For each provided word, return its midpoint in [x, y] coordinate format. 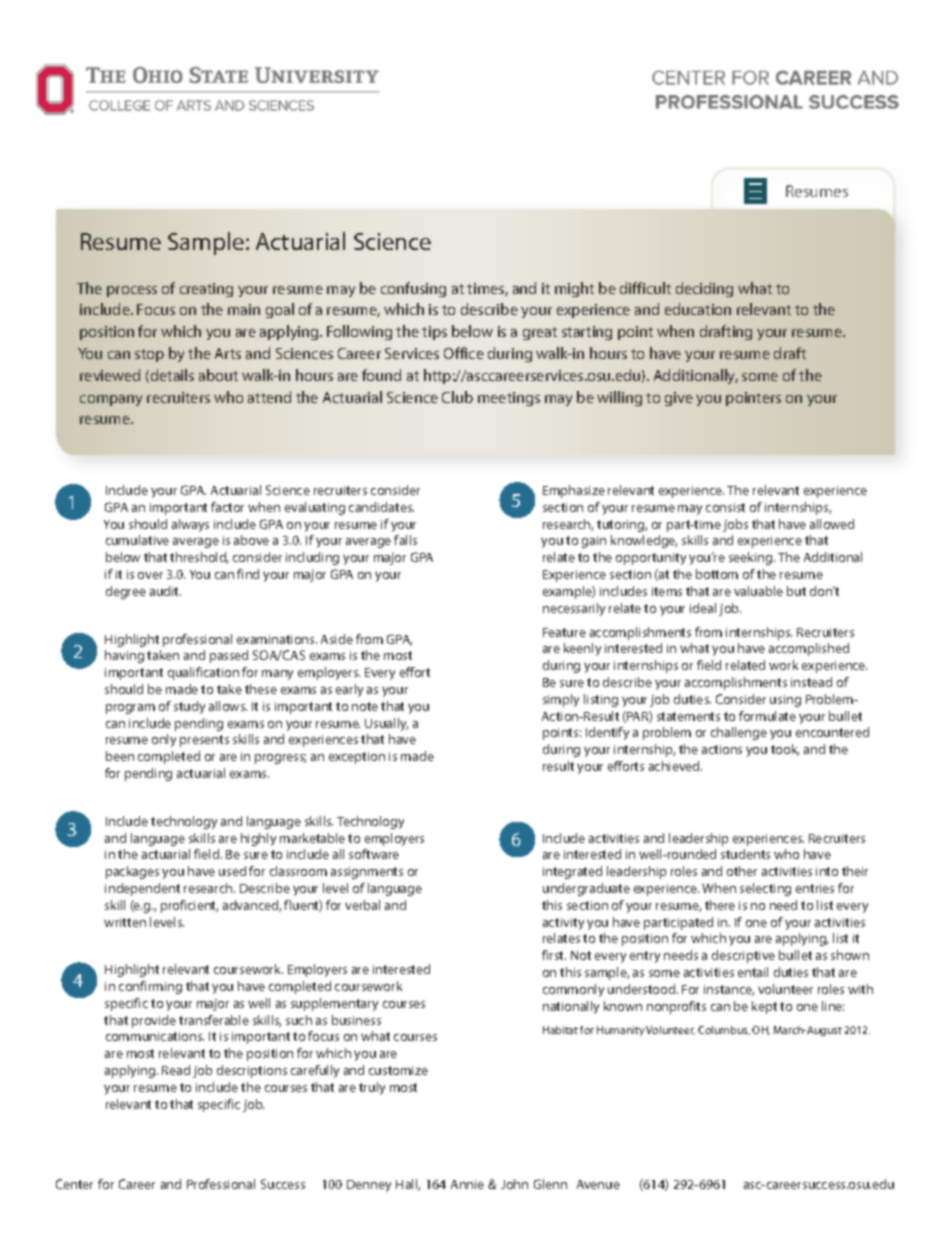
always [190, 525]
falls [405, 540]
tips [434, 333]
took [785, 750]
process [132, 291]
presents [204, 741]
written [125, 922]
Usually [386, 724]
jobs [735, 525]
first [554, 955]
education [698, 309]
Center [74, 1184]
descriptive [743, 956]
